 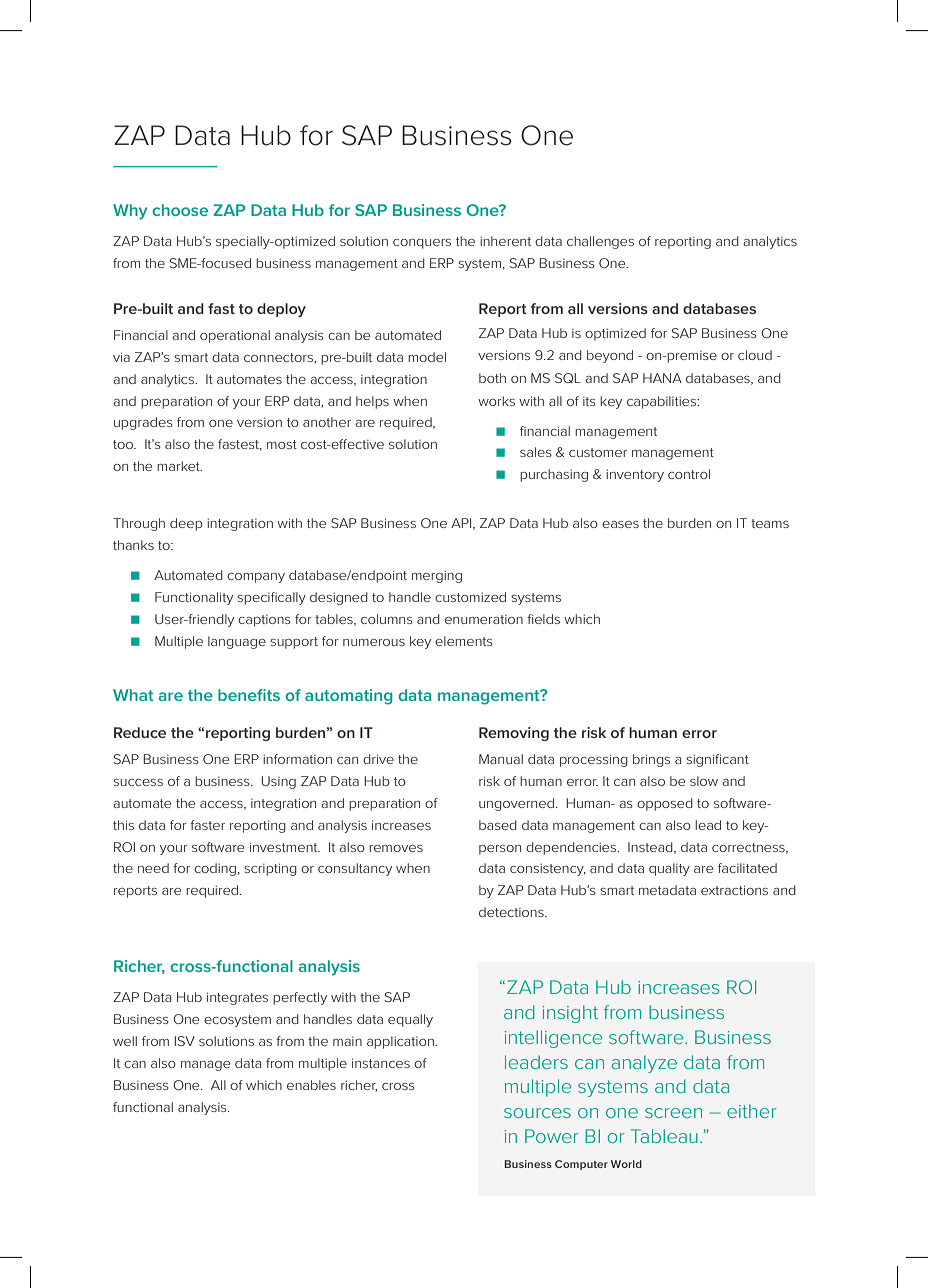 I want to click on ISV, so click(x=184, y=1041).
